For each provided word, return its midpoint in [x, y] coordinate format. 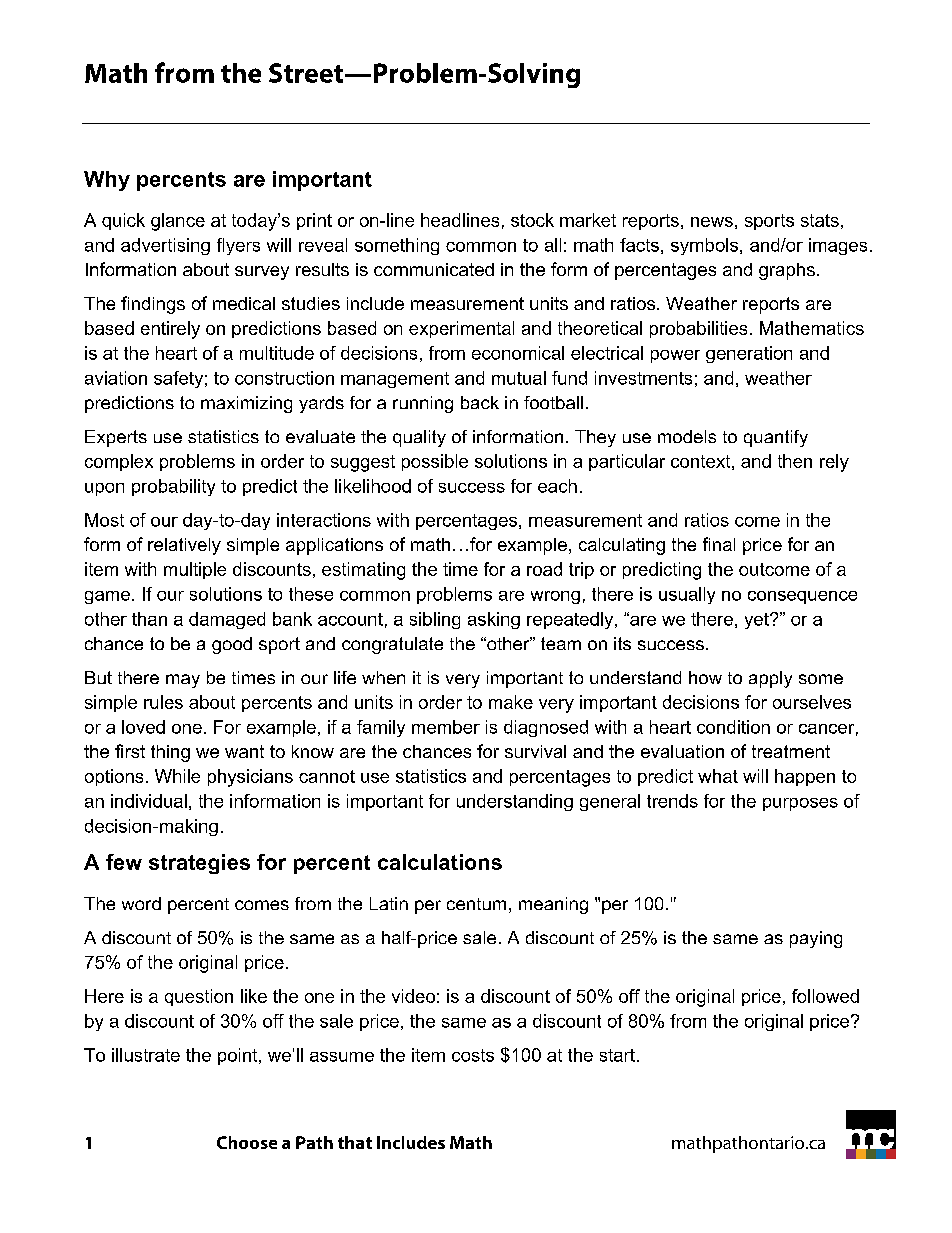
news [712, 222]
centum [476, 904]
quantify [776, 438]
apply [770, 679]
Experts [116, 438]
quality [419, 438]
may [183, 681]
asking [494, 620]
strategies [199, 864]
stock [532, 220]
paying [816, 939]
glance [178, 222]
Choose [247, 1142]
